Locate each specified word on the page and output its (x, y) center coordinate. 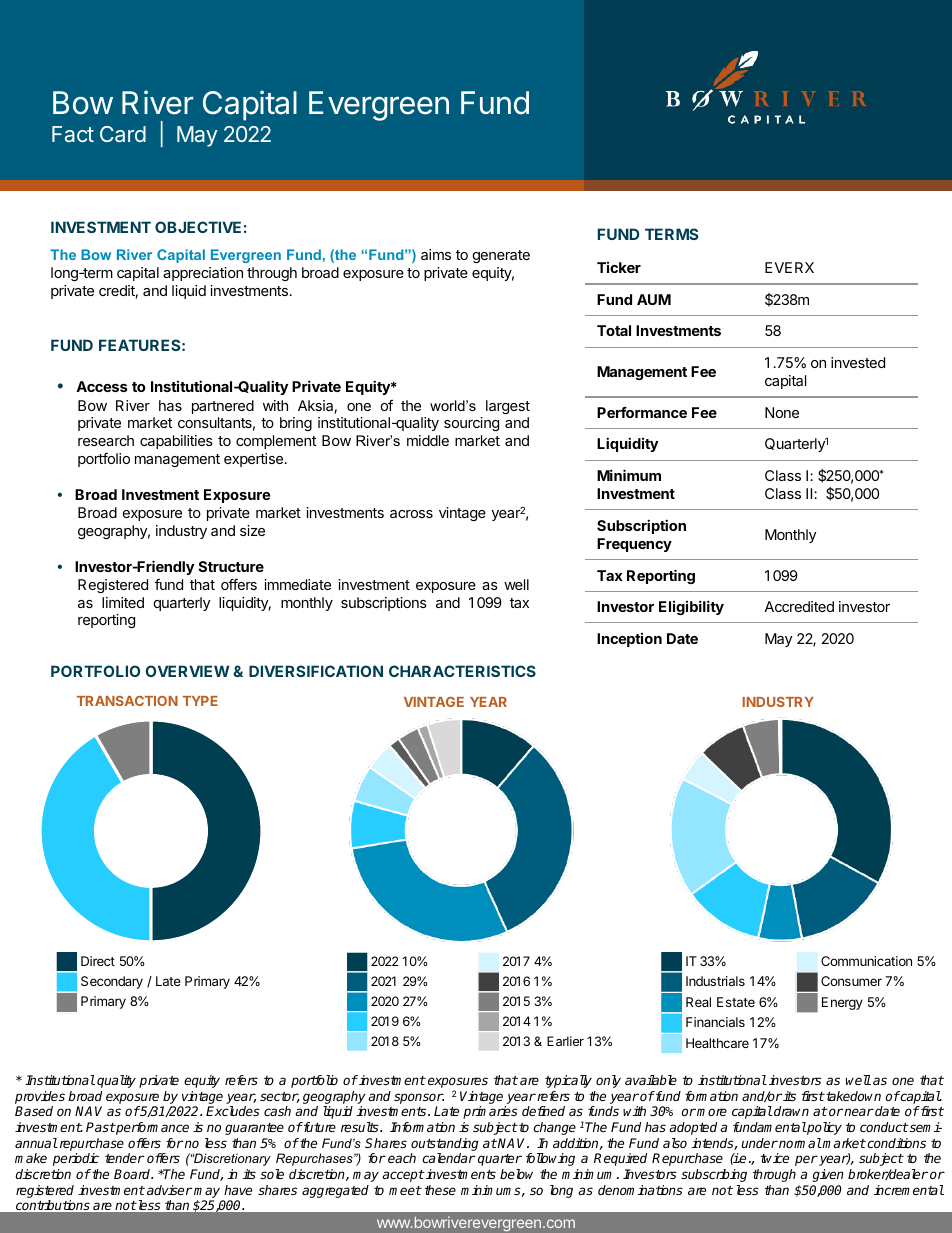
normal (799, 1143)
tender (124, 1158)
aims (436, 254)
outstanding (444, 1144)
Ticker (619, 267)
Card (123, 134)
